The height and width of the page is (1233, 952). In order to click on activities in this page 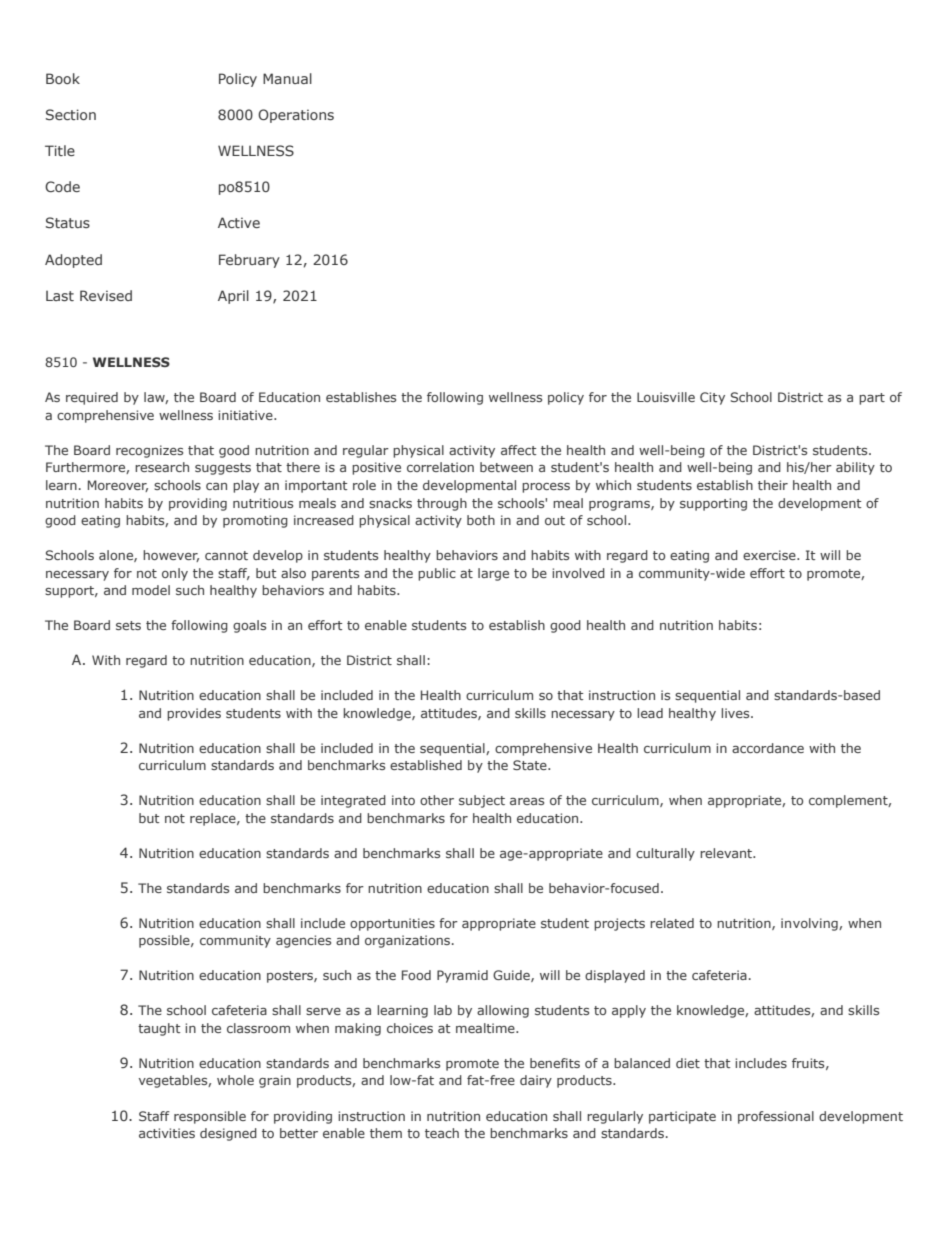, I will do `click(167, 1133)`.
